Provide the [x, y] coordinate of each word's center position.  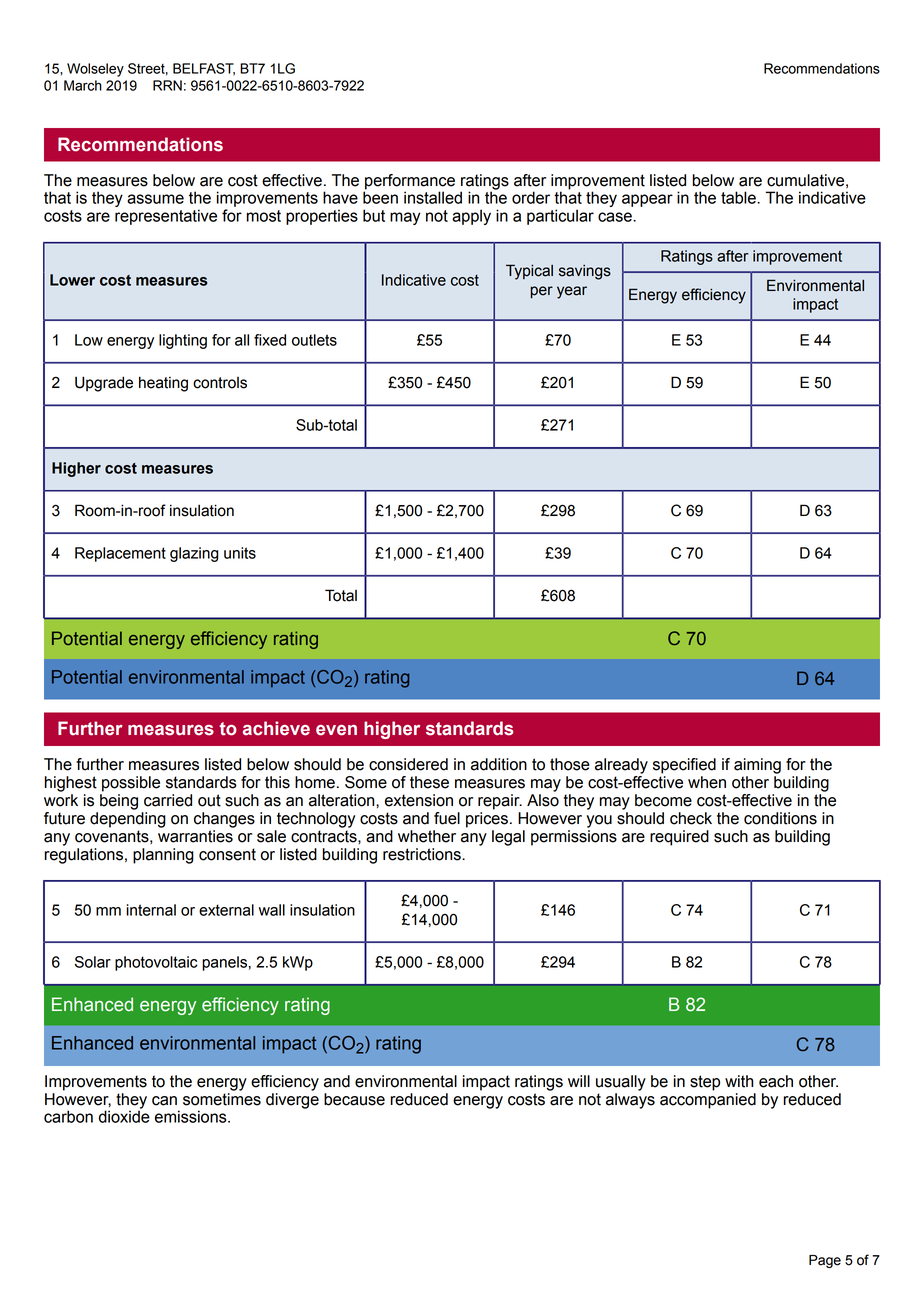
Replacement [120, 554]
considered [408, 764]
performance [410, 182]
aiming [757, 766]
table [739, 197]
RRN [167, 85]
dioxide [124, 1115]
